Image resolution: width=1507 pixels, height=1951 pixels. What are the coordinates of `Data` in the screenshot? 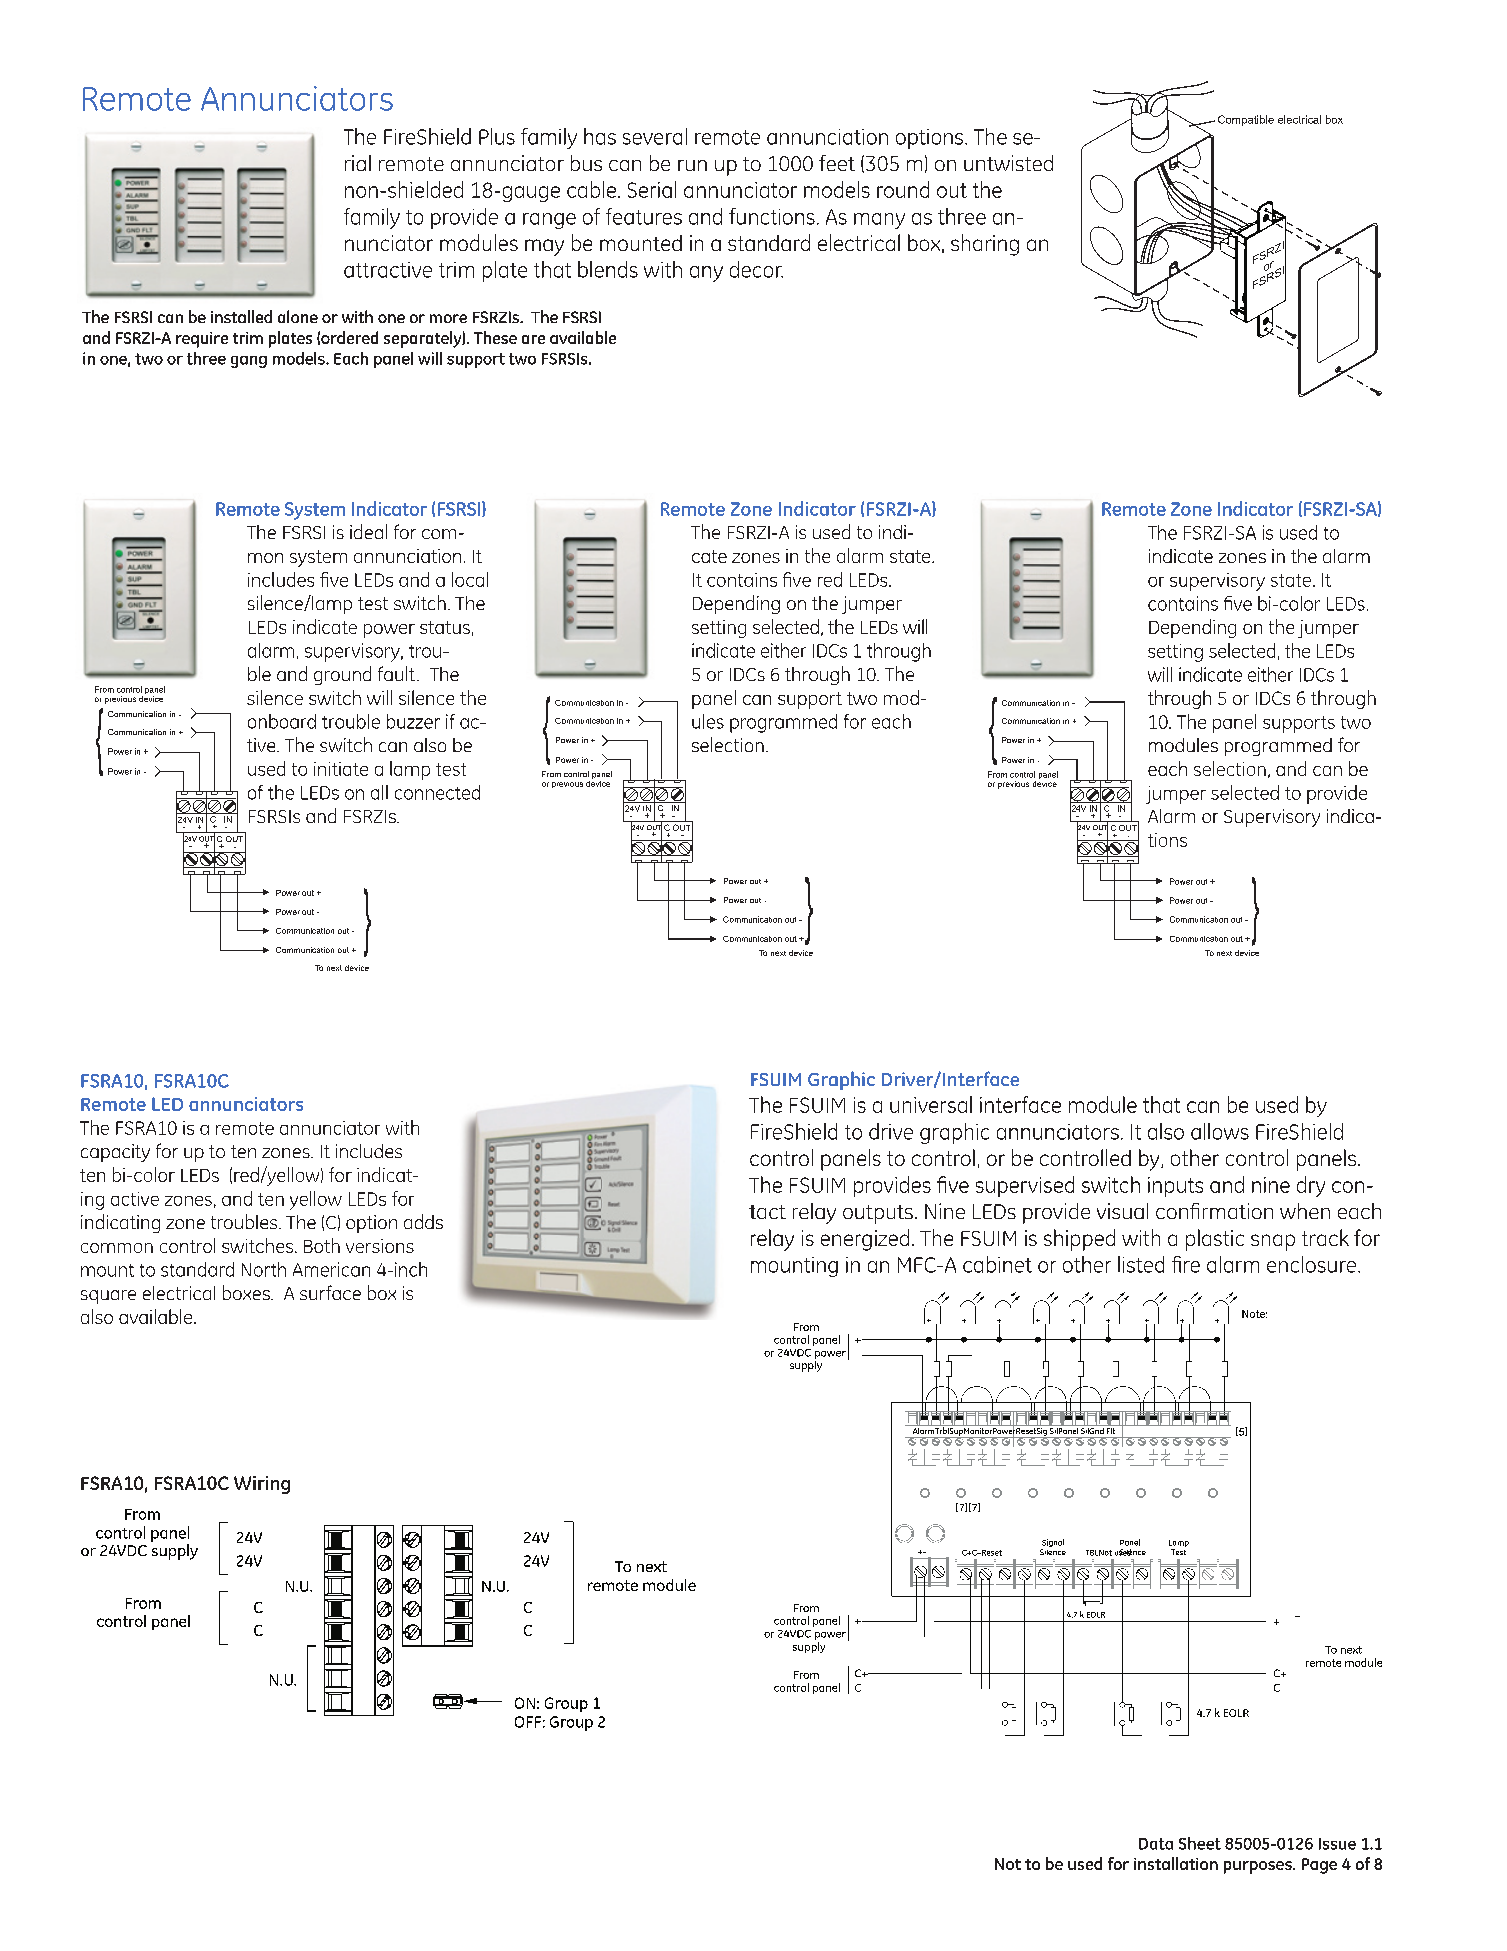 It's located at (1156, 1844).
